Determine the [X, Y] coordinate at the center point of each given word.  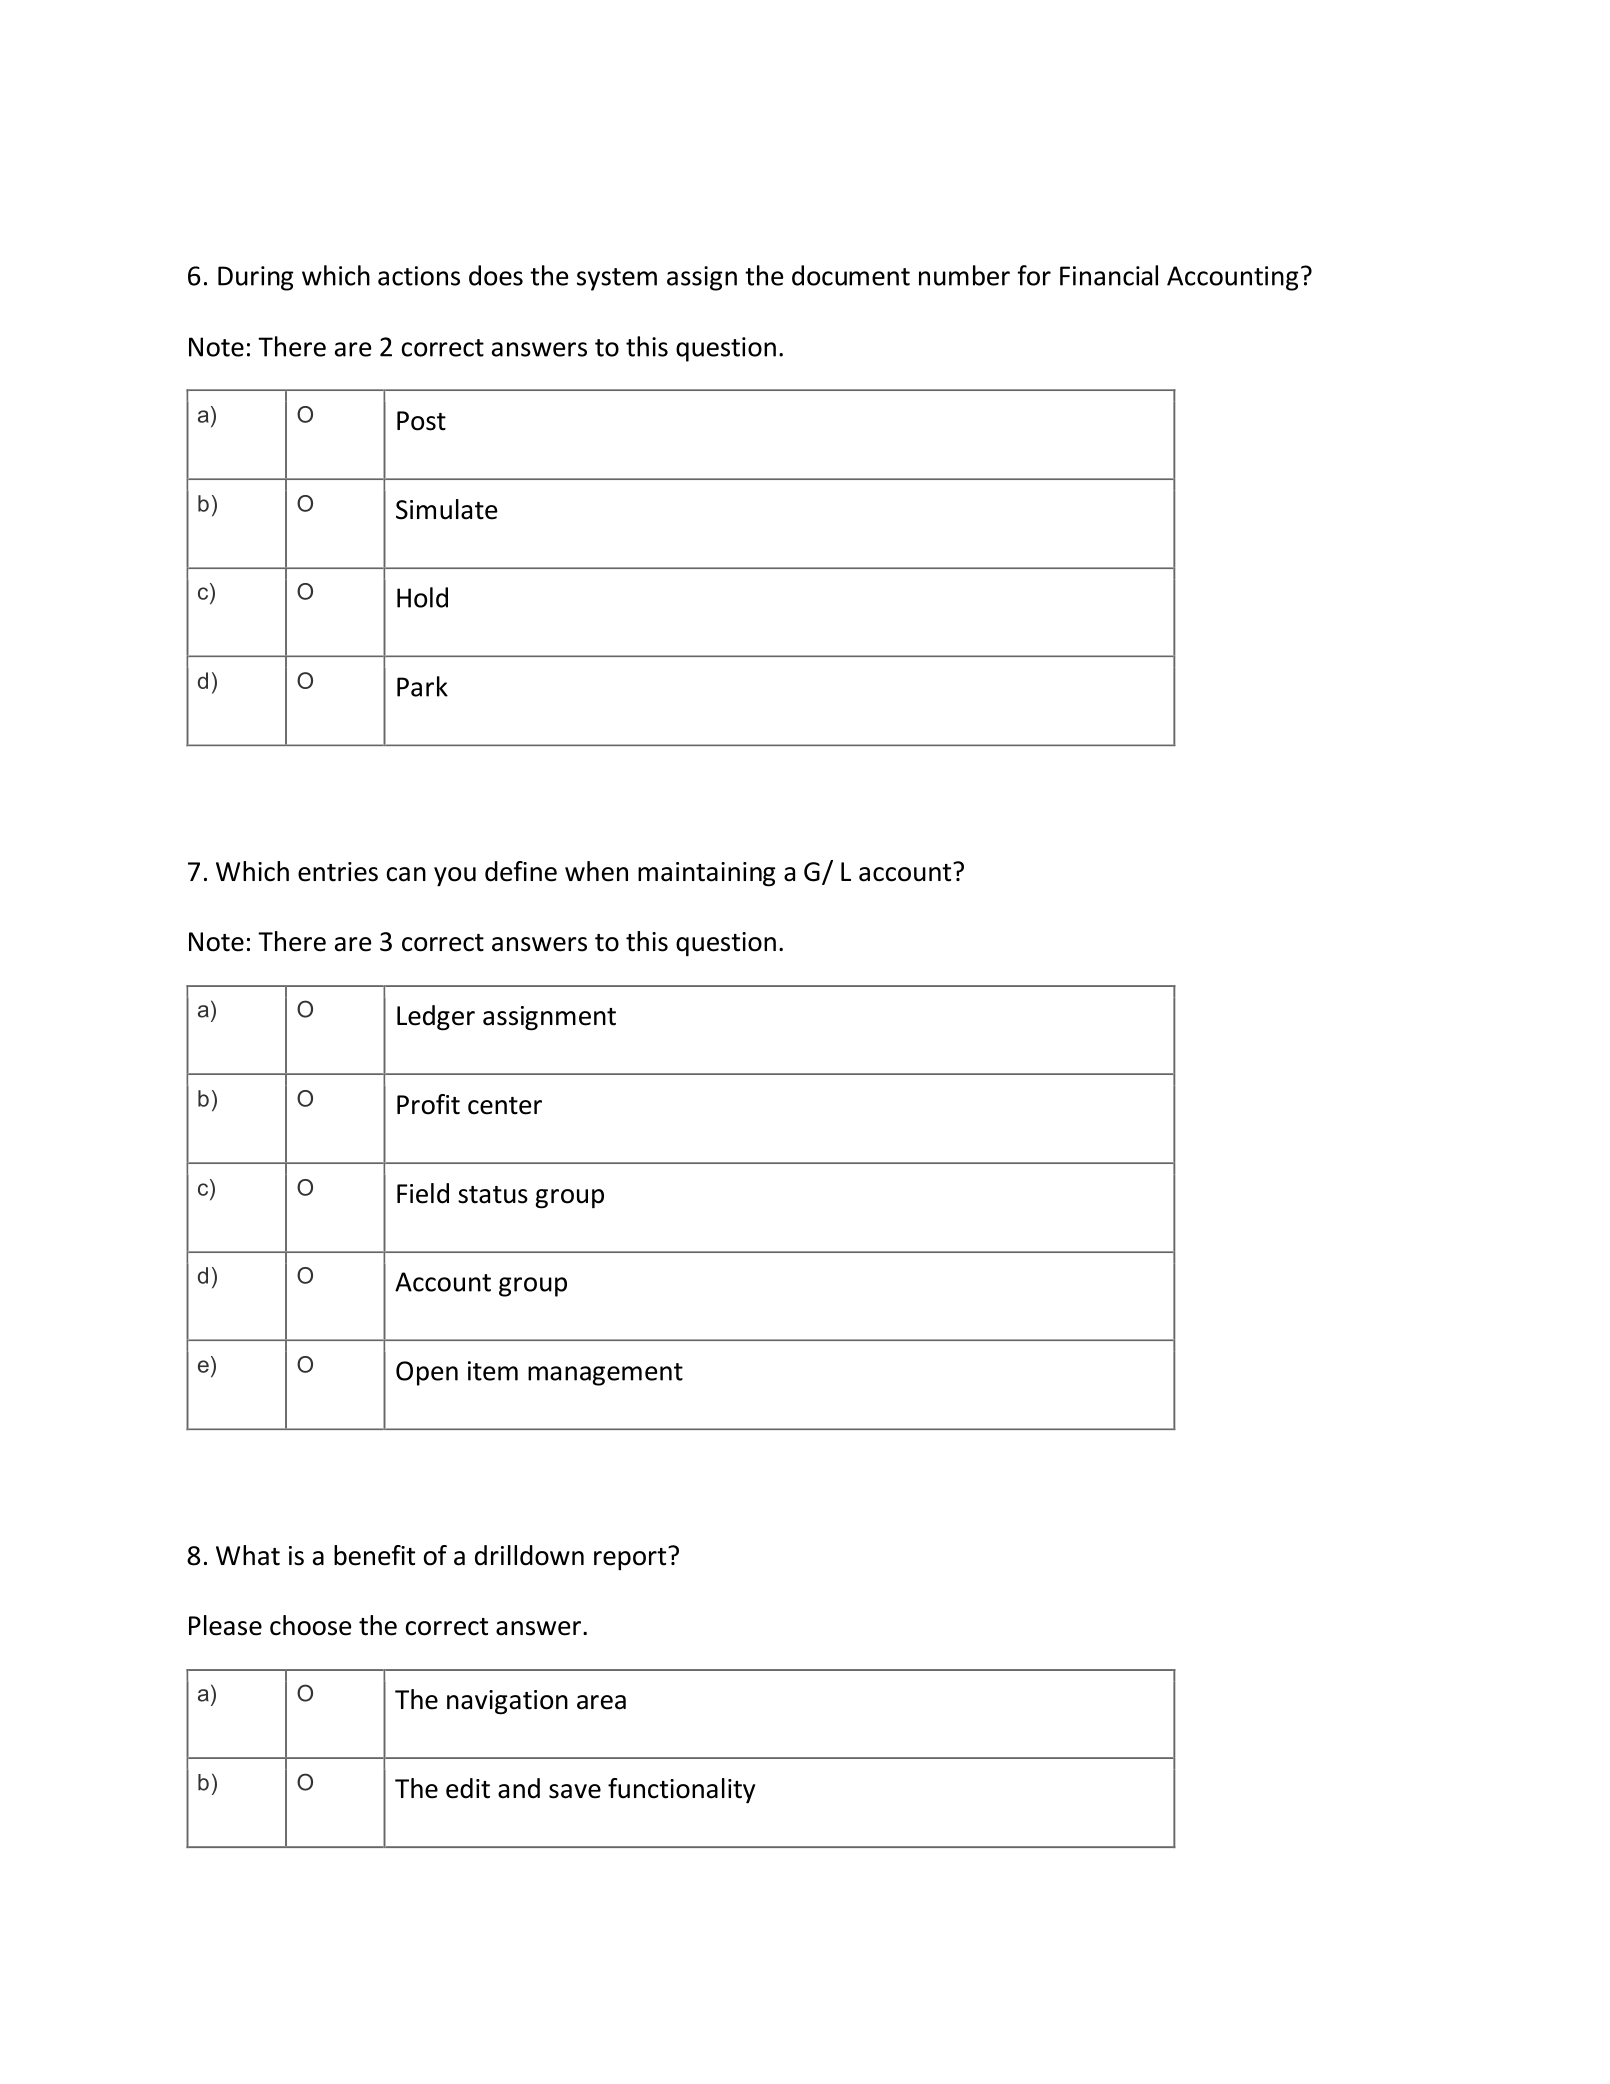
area [601, 1702]
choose [310, 1625]
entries [338, 872]
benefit [374, 1555]
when [596, 871]
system [617, 279]
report [631, 1559]
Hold [422, 597]
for [1034, 275]
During [255, 278]
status [493, 1195]
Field [423, 1193]
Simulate [446, 509]
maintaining [706, 874]
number [964, 275]
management [605, 1374]
